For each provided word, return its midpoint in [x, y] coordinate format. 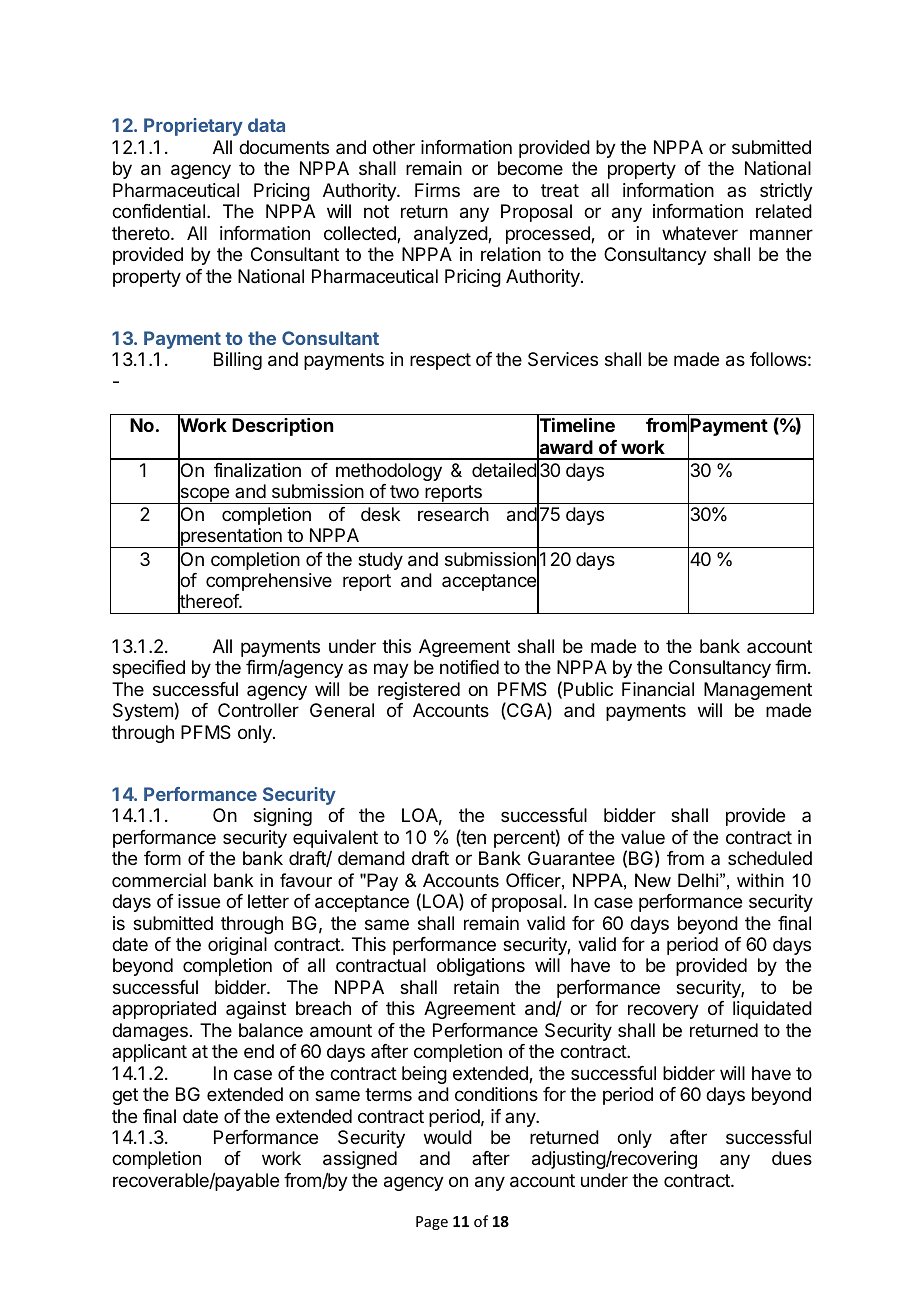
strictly [786, 192]
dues [792, 1158]
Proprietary [193, 127]
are [486, 191]
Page [432, 1223]
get [125, 1096]
